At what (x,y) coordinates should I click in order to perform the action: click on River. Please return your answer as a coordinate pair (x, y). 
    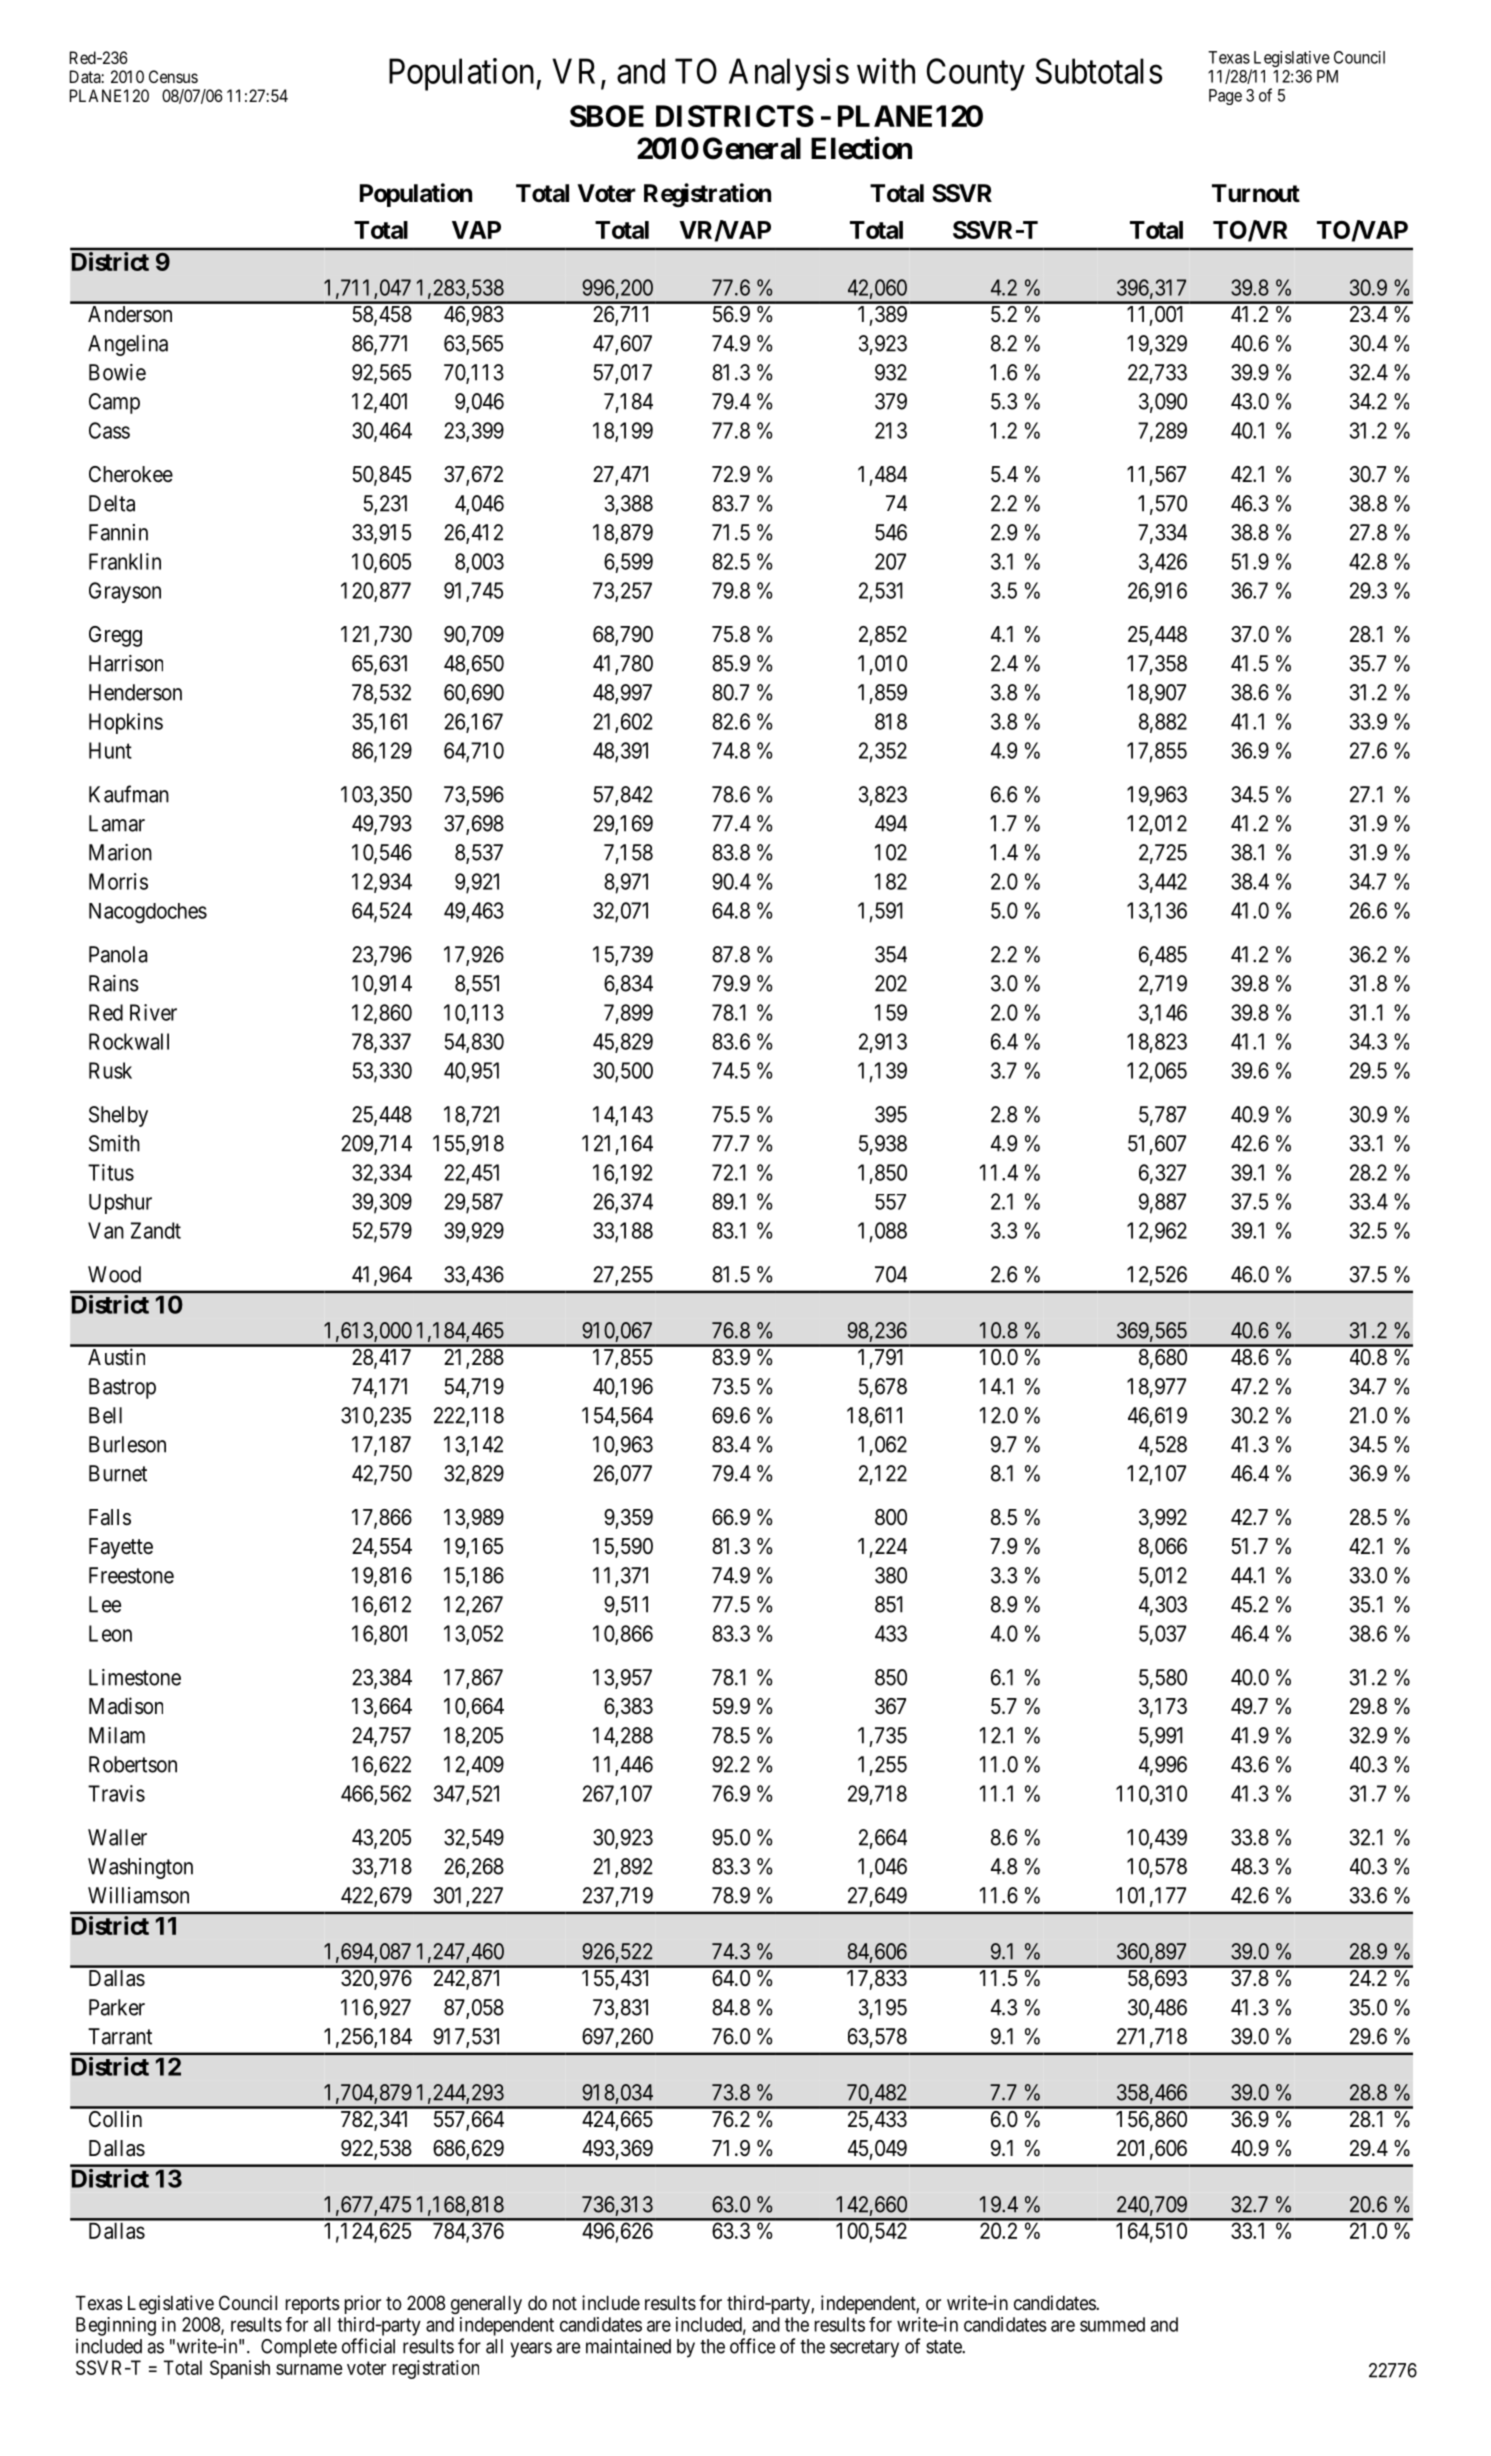
    Looking at the image, I should click on (153, 1012).
